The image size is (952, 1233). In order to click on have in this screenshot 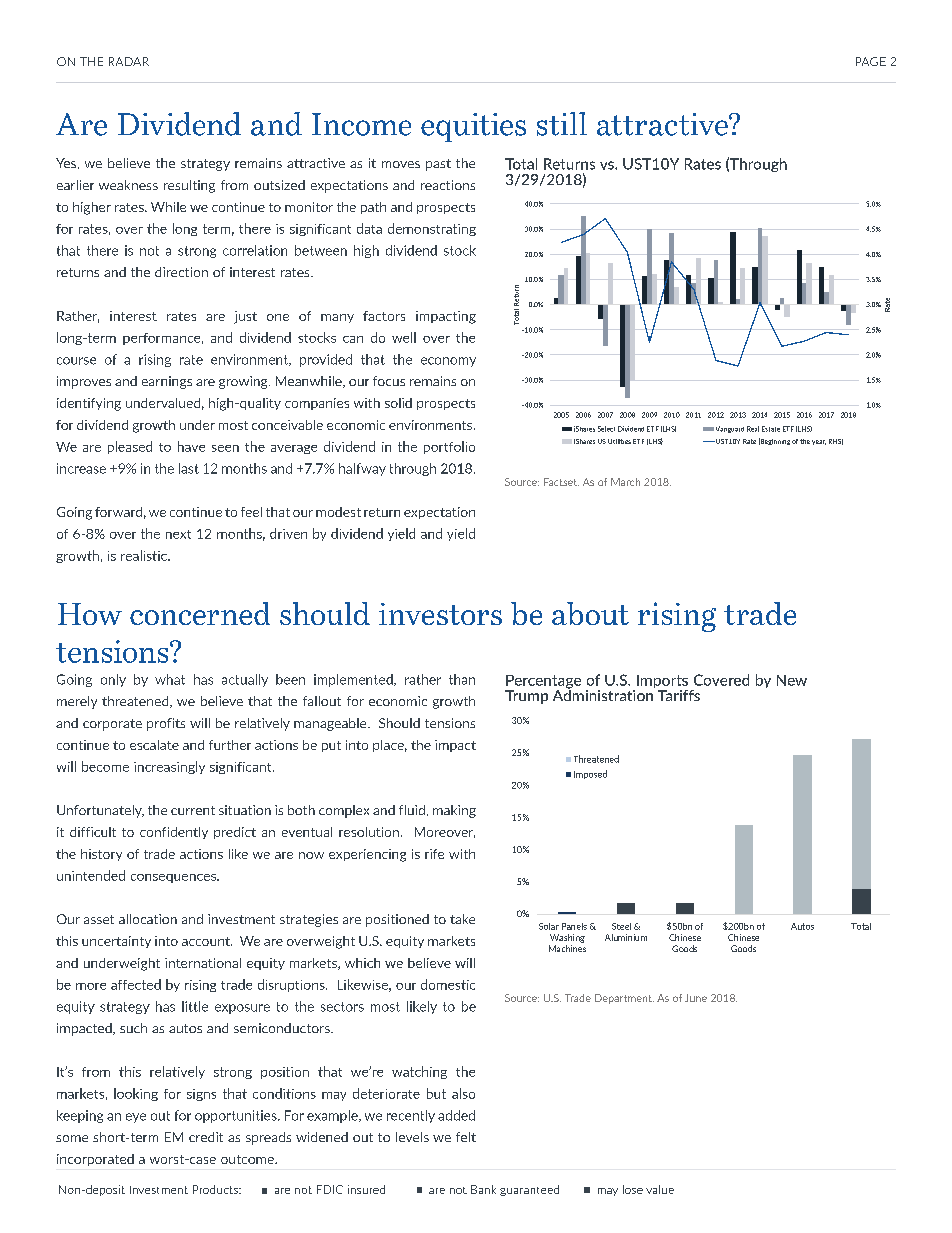, I will do `click(191, 446)`.
